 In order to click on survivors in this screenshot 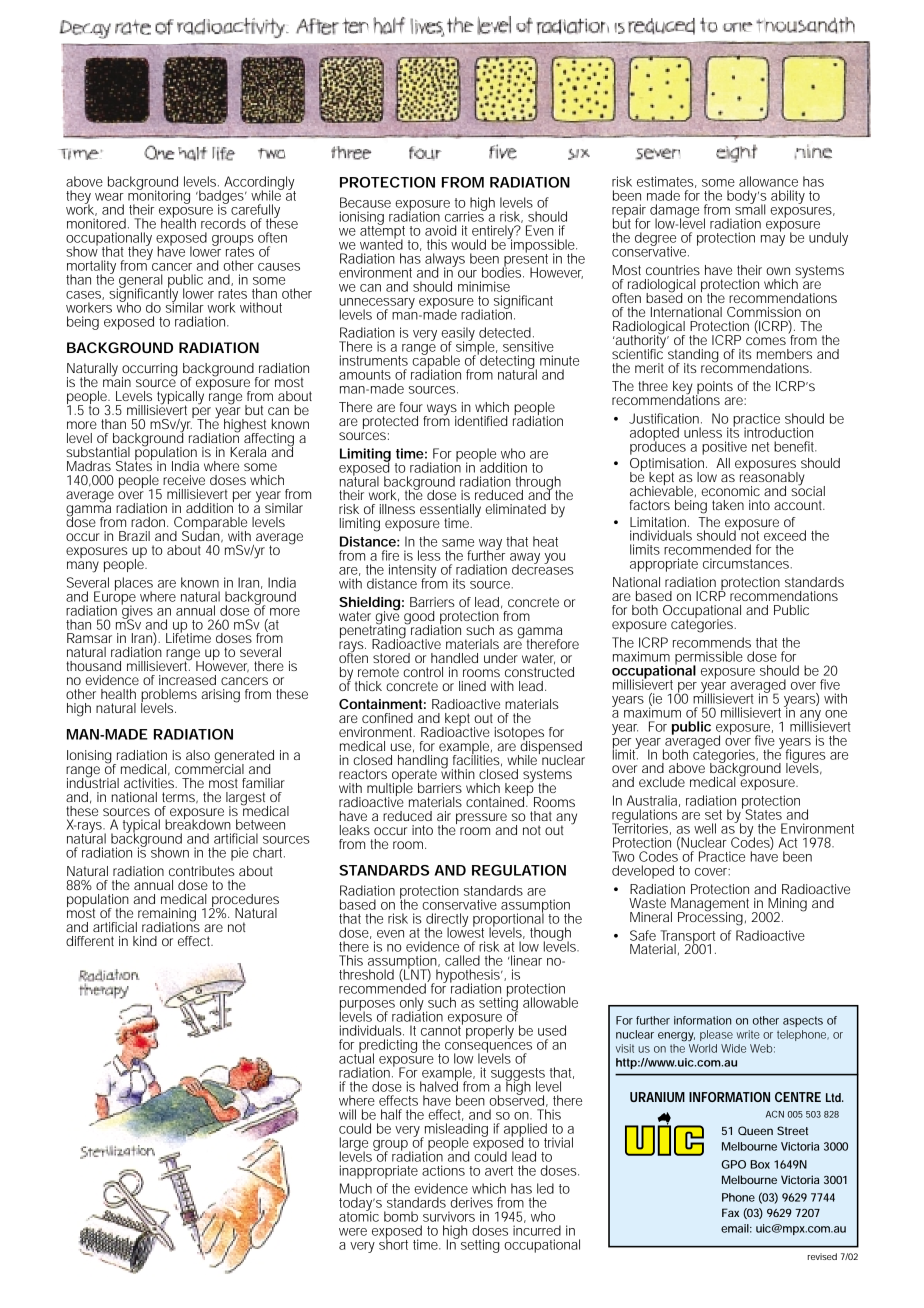, I will do `click(449, 1216)`.
